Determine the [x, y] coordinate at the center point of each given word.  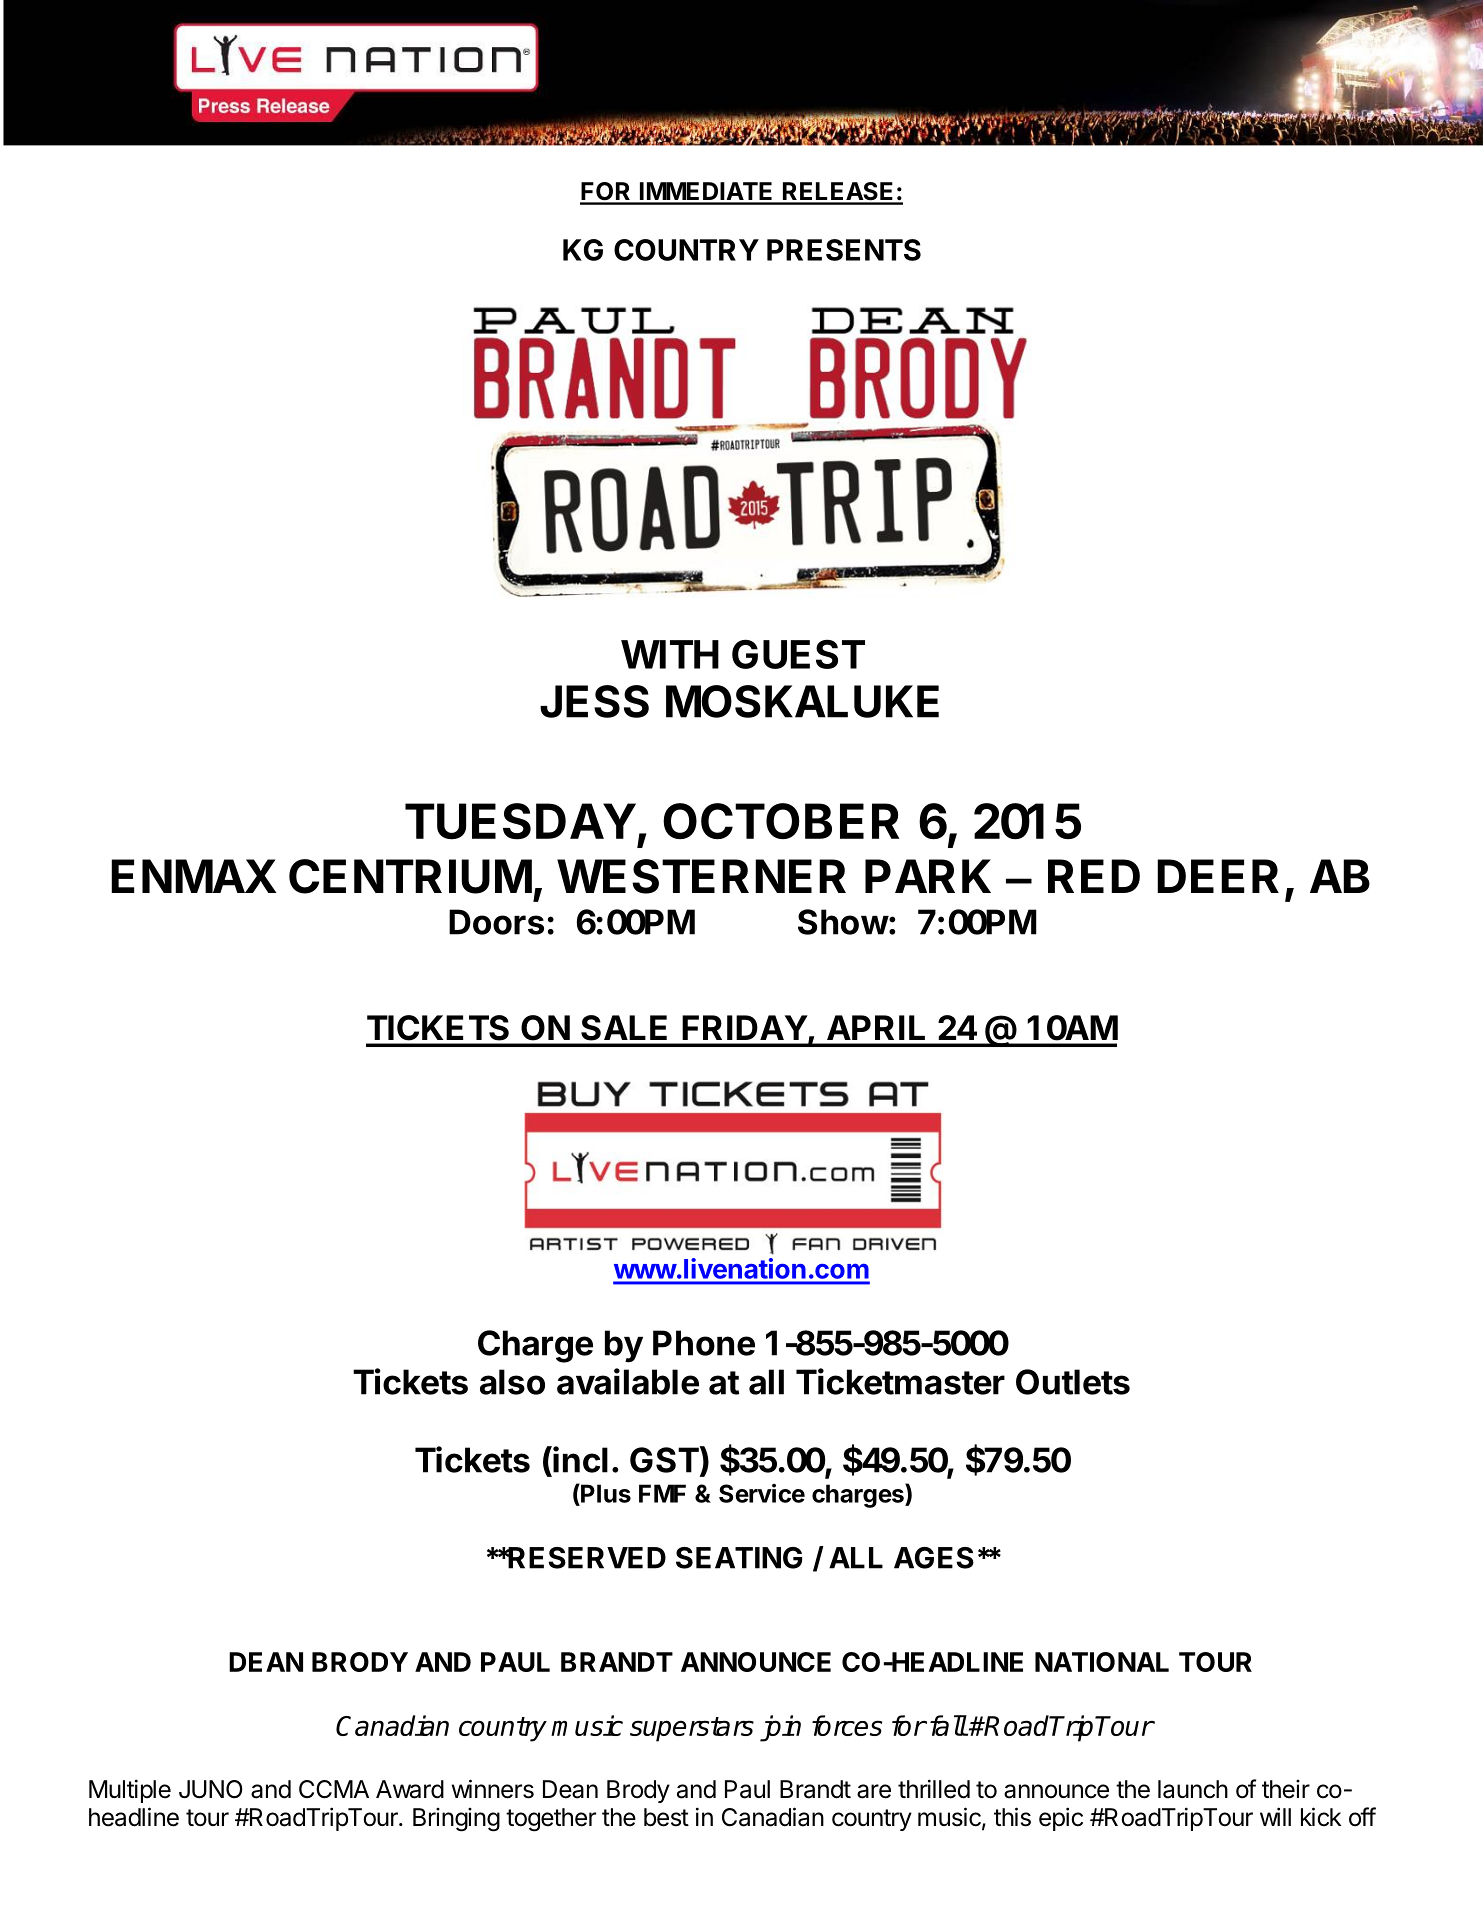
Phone [704, 1343]
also [512, 1382]
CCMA [334, 1789]
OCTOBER [781, 821]
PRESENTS [844, 250]
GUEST [798, 654]
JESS [594, 701]
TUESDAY [520, 821]
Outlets [1073, 1382]
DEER [1218, 876]
